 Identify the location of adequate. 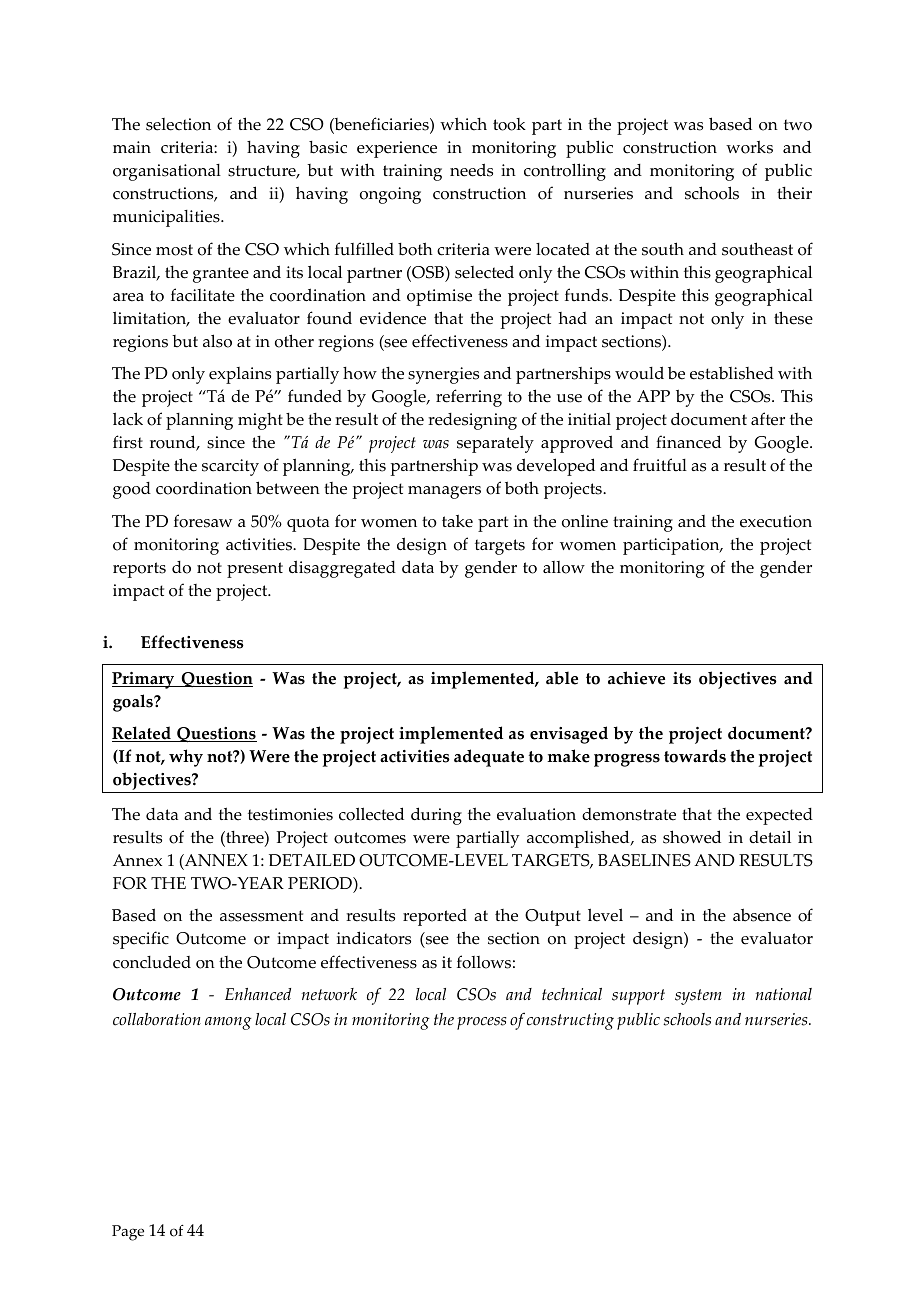
(489, 758).
